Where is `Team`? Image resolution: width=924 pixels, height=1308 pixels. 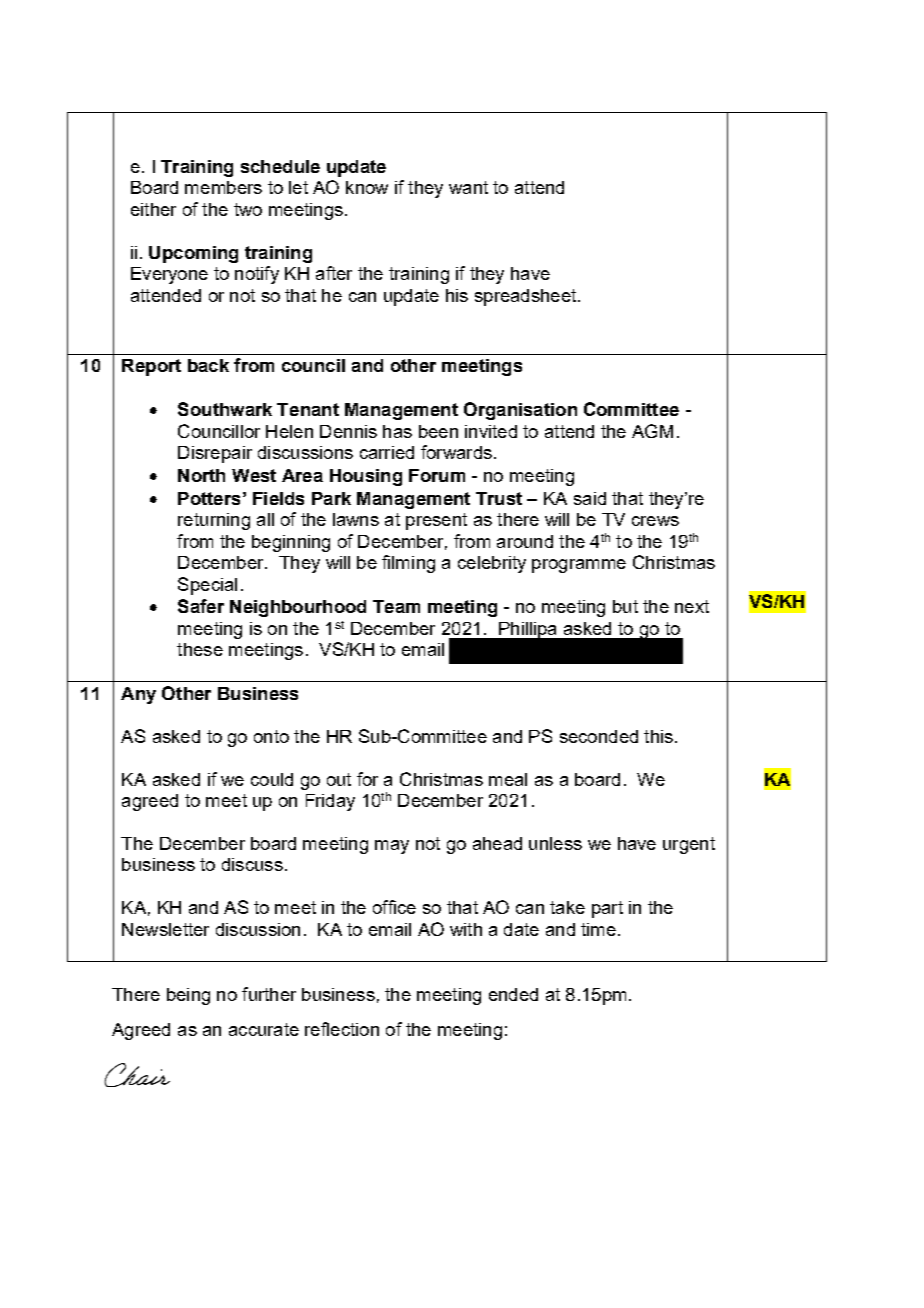
Team is located at coordinates (396, 606).
